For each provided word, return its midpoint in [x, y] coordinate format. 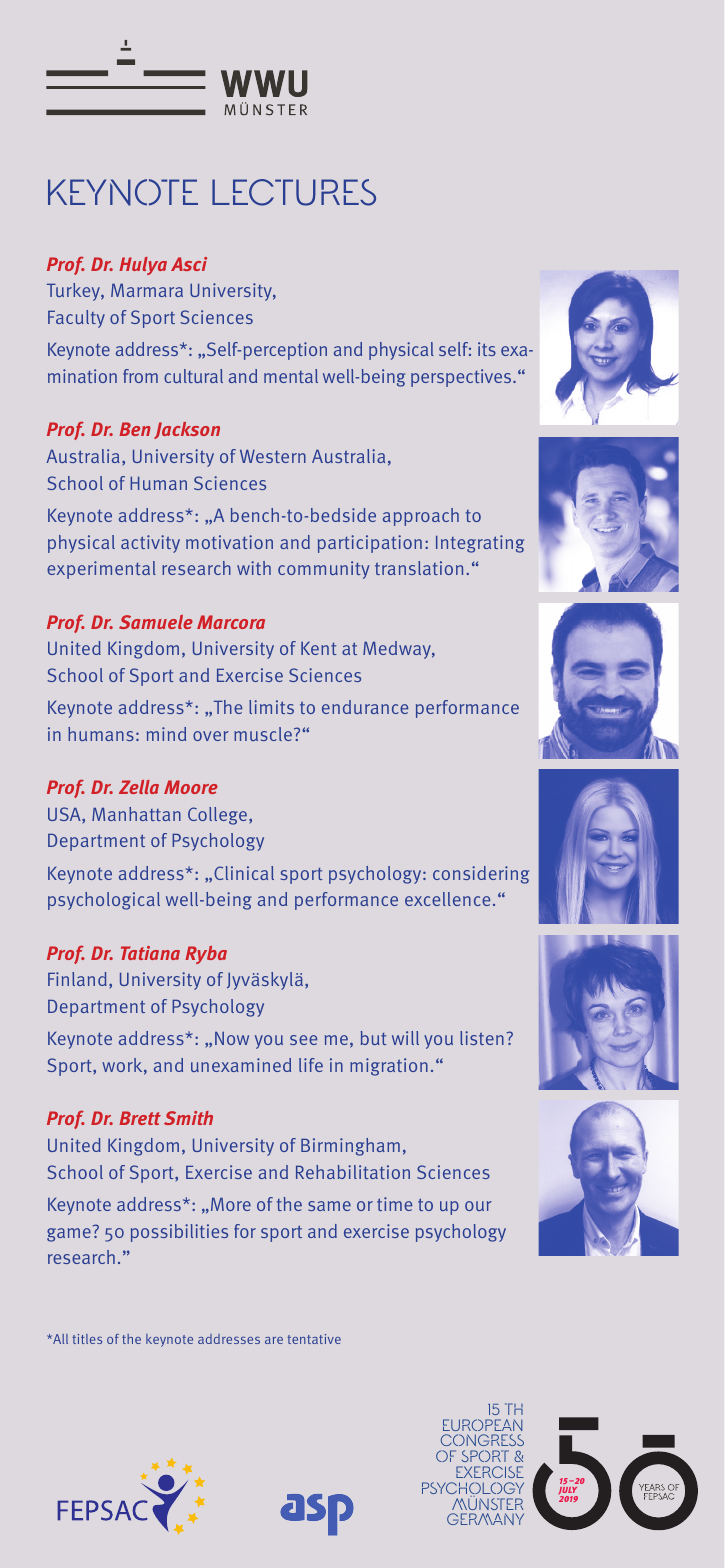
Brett [140, 1118]
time [394, 1204]
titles [87, 1339]
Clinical [244, 873]
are [274, 1340]
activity [150, 544]
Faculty [76, 319]
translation [419, 568]
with [254, 568]
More [231, 1204]
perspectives [462, 378]
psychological [104, 901]
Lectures [294, 192]
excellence [447, 899]
